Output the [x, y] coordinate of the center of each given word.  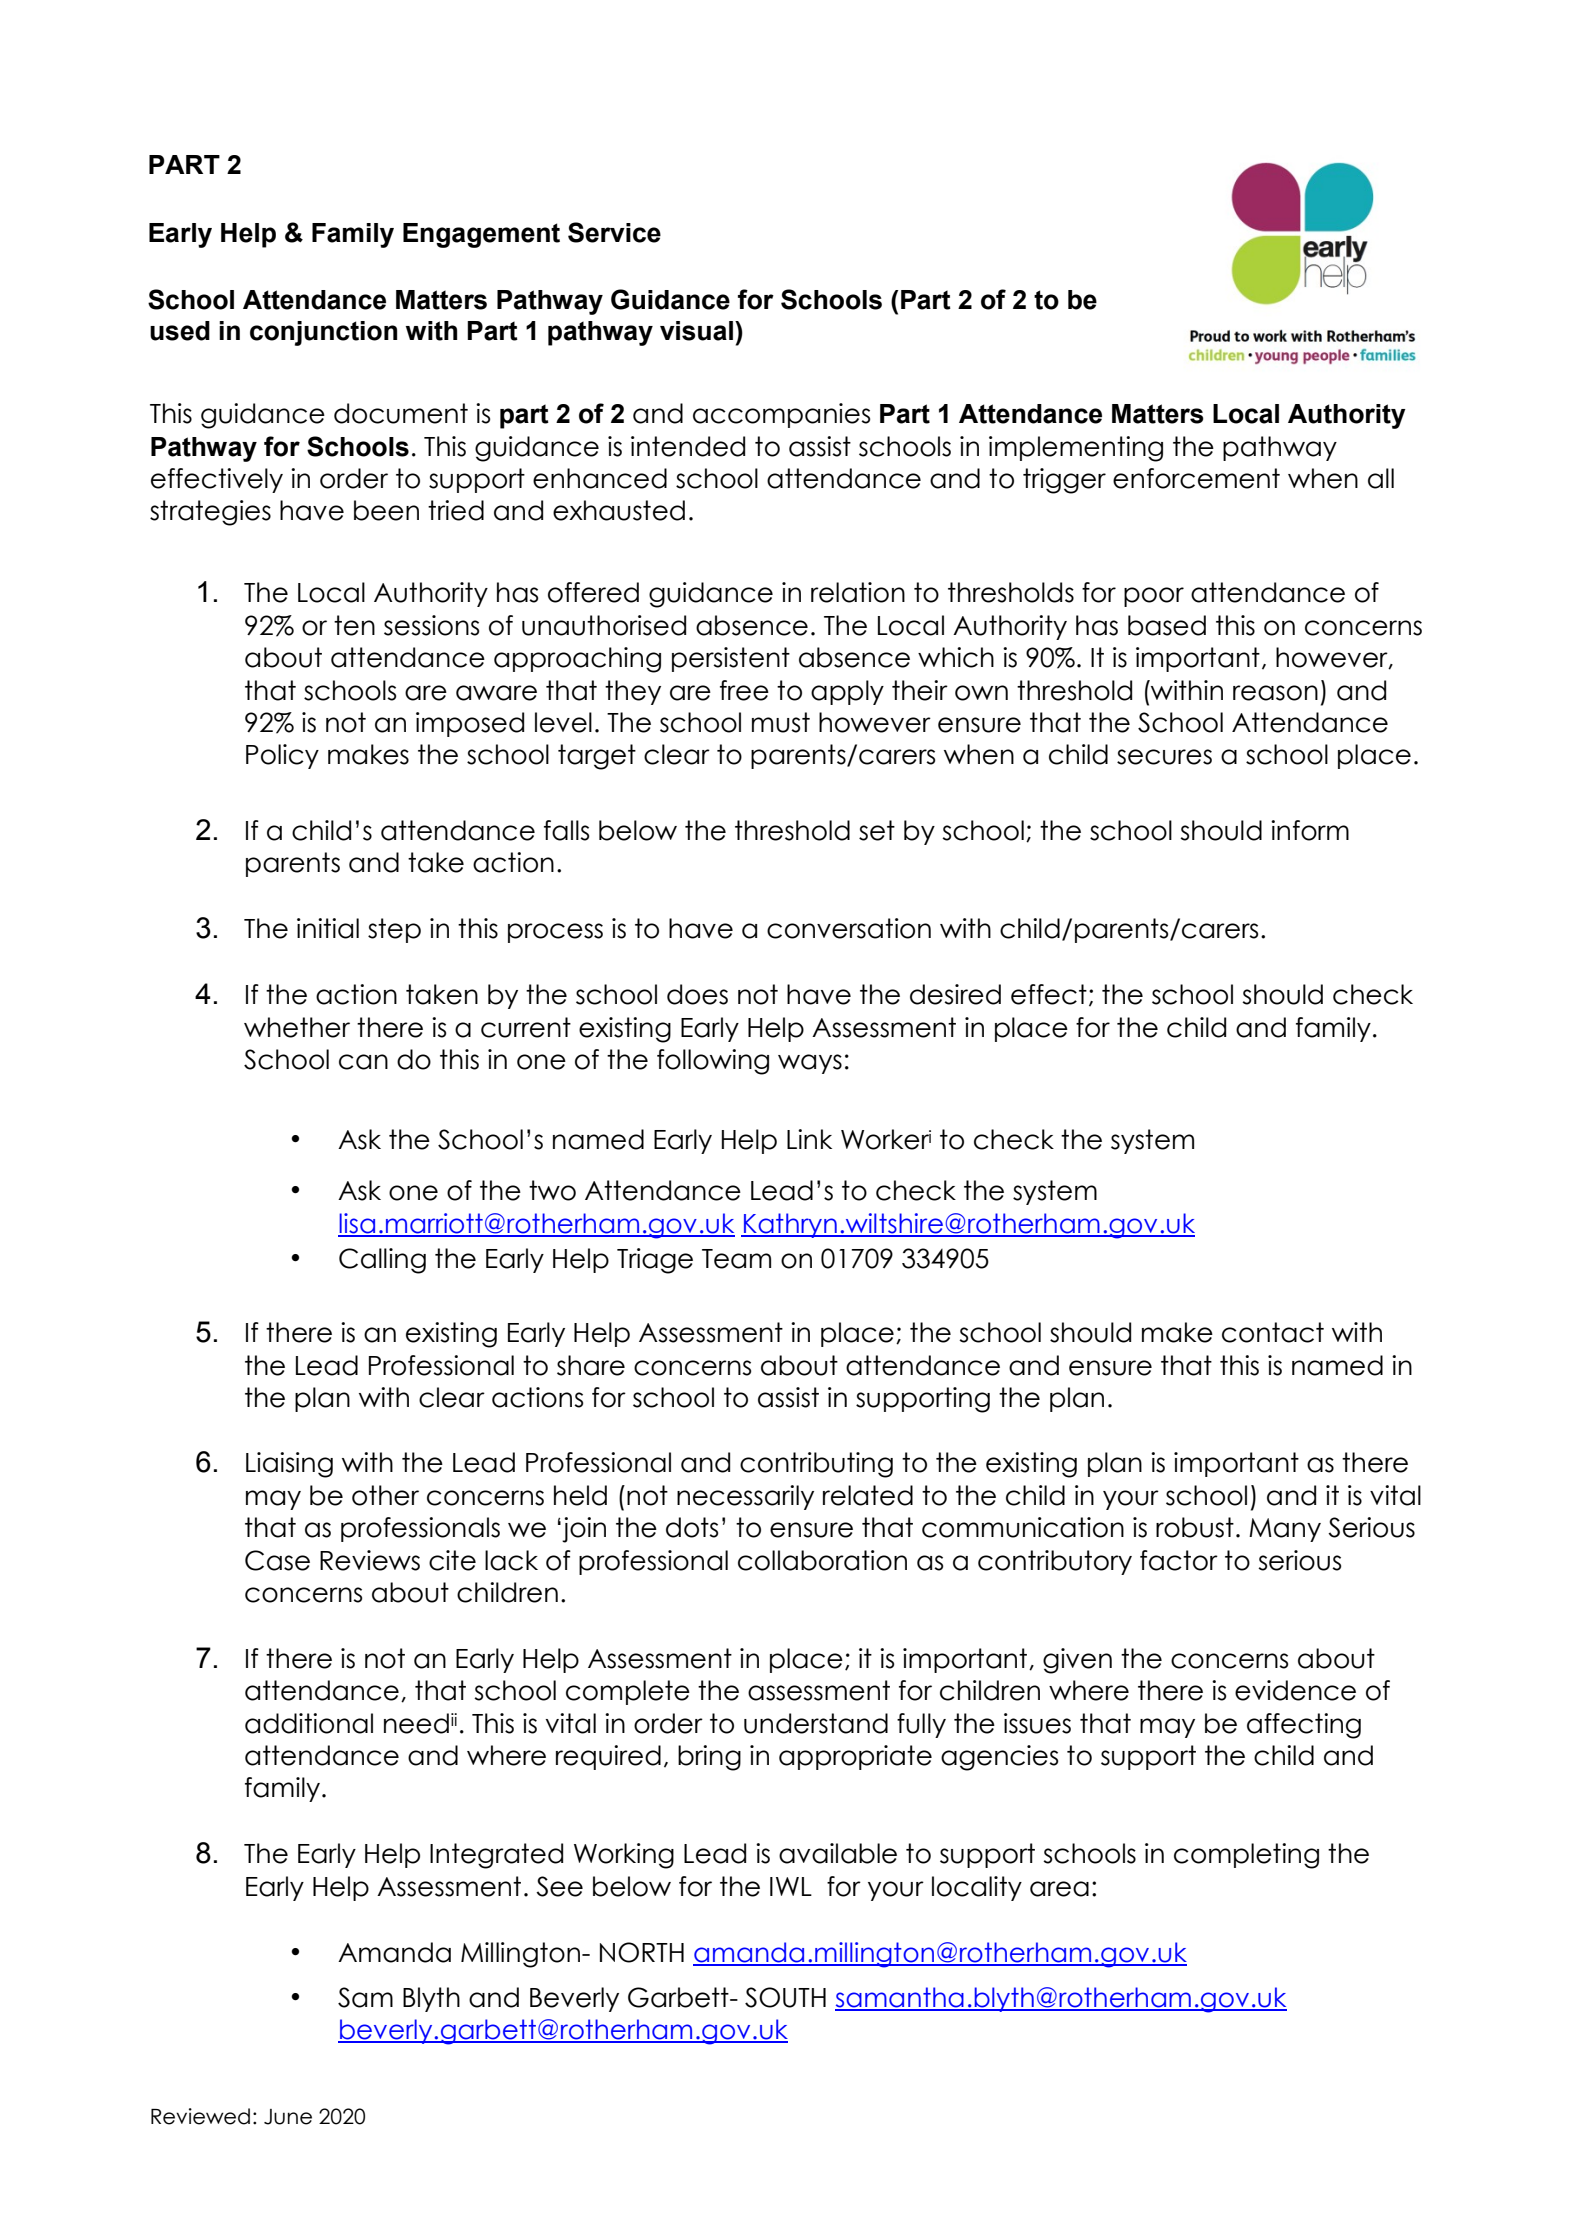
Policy [282, 756]
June [288, 2117]
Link [809, 1139]
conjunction [323, 333]
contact [1273, 1332]
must [781, 722]
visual [696, 331]
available [838, 1853]
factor [1179, 1560]
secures [1164, 757]
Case [277, 1560]
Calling [382, 1261]
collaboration [822, 1560]
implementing [1076, 449]
